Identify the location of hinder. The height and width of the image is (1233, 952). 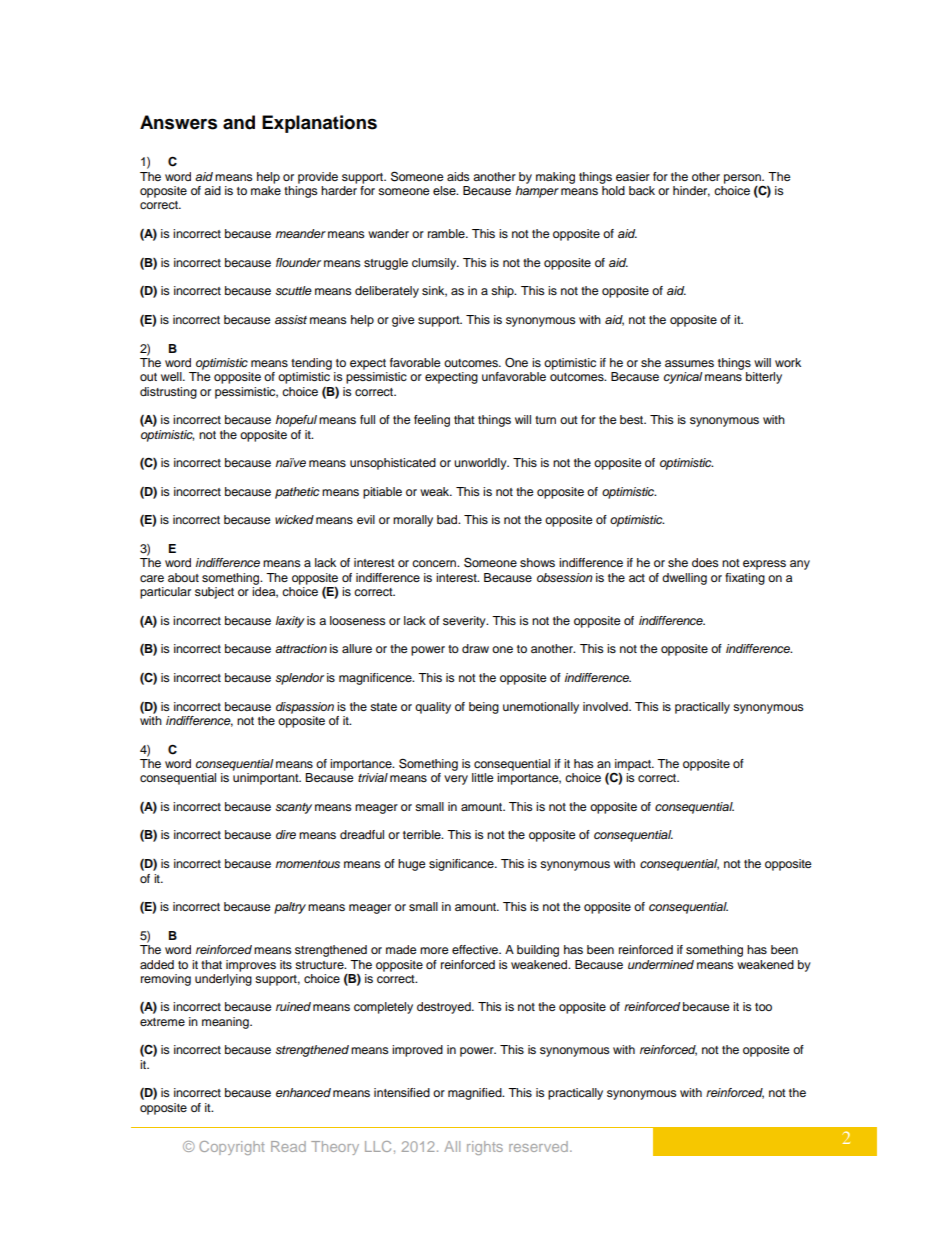
(691, 191).
